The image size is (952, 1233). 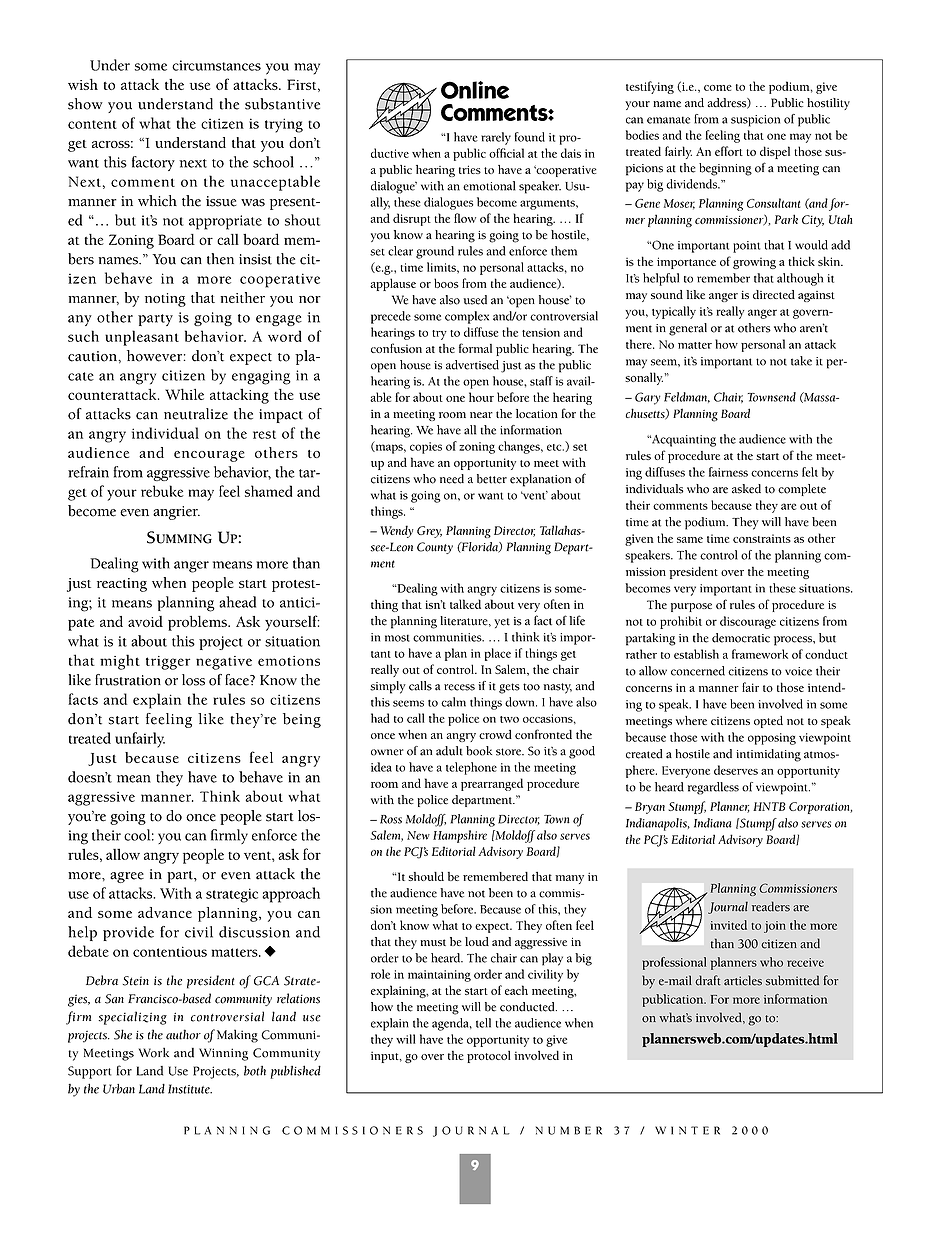 I want to click on agree, so click(x=127, y=877).
